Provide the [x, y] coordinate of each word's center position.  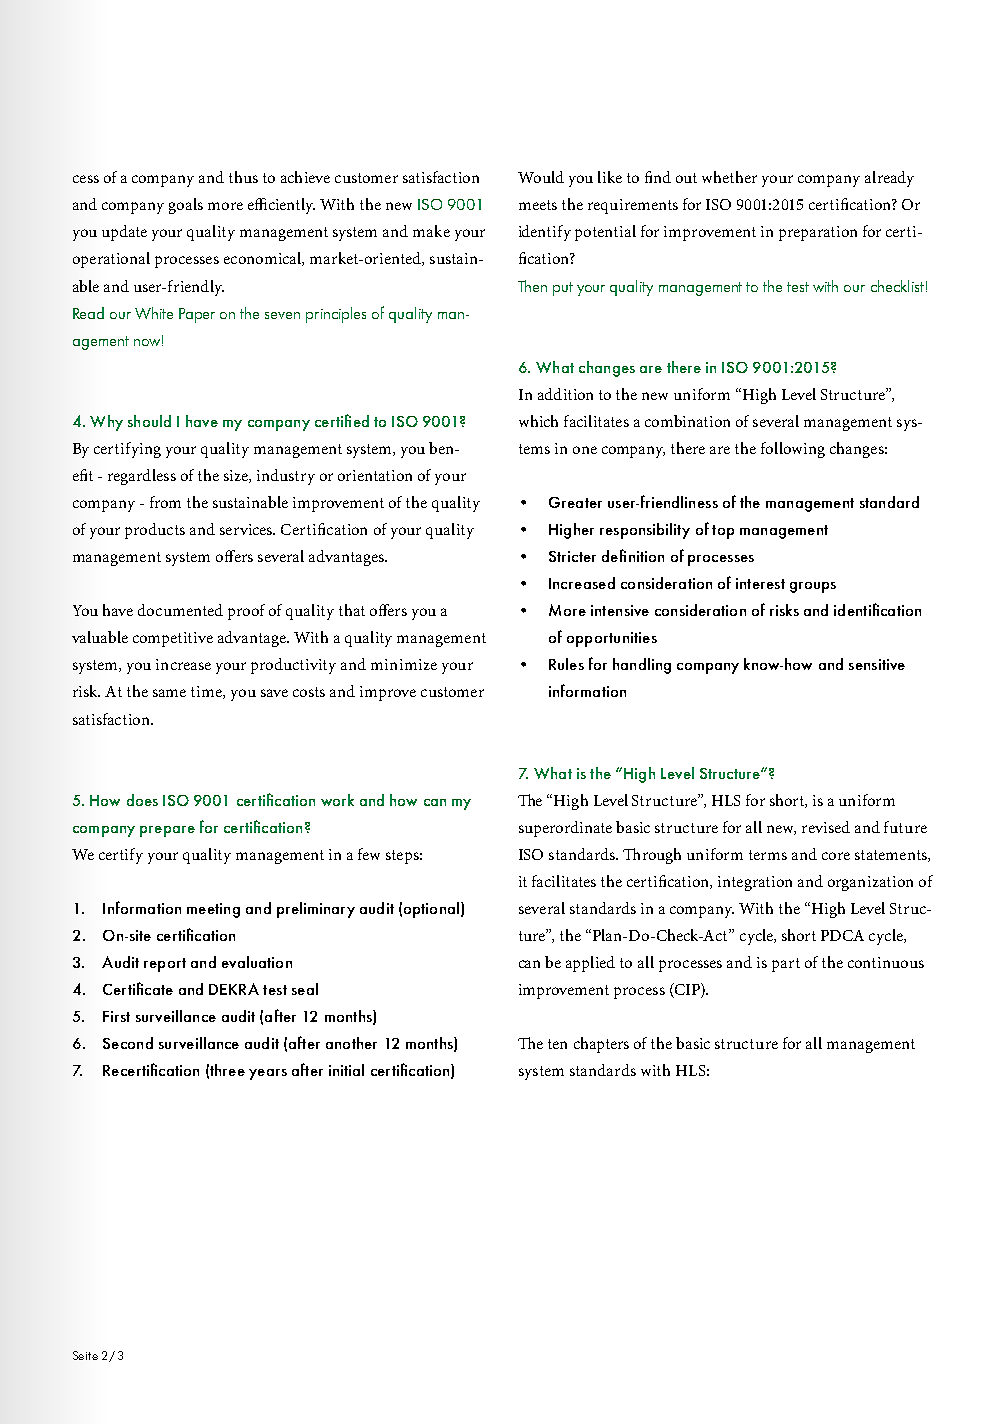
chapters [601, 1045]
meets [538, 205]
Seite [85, 1355]
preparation [818, 233]
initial [346, 1070]
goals [186, 206]
